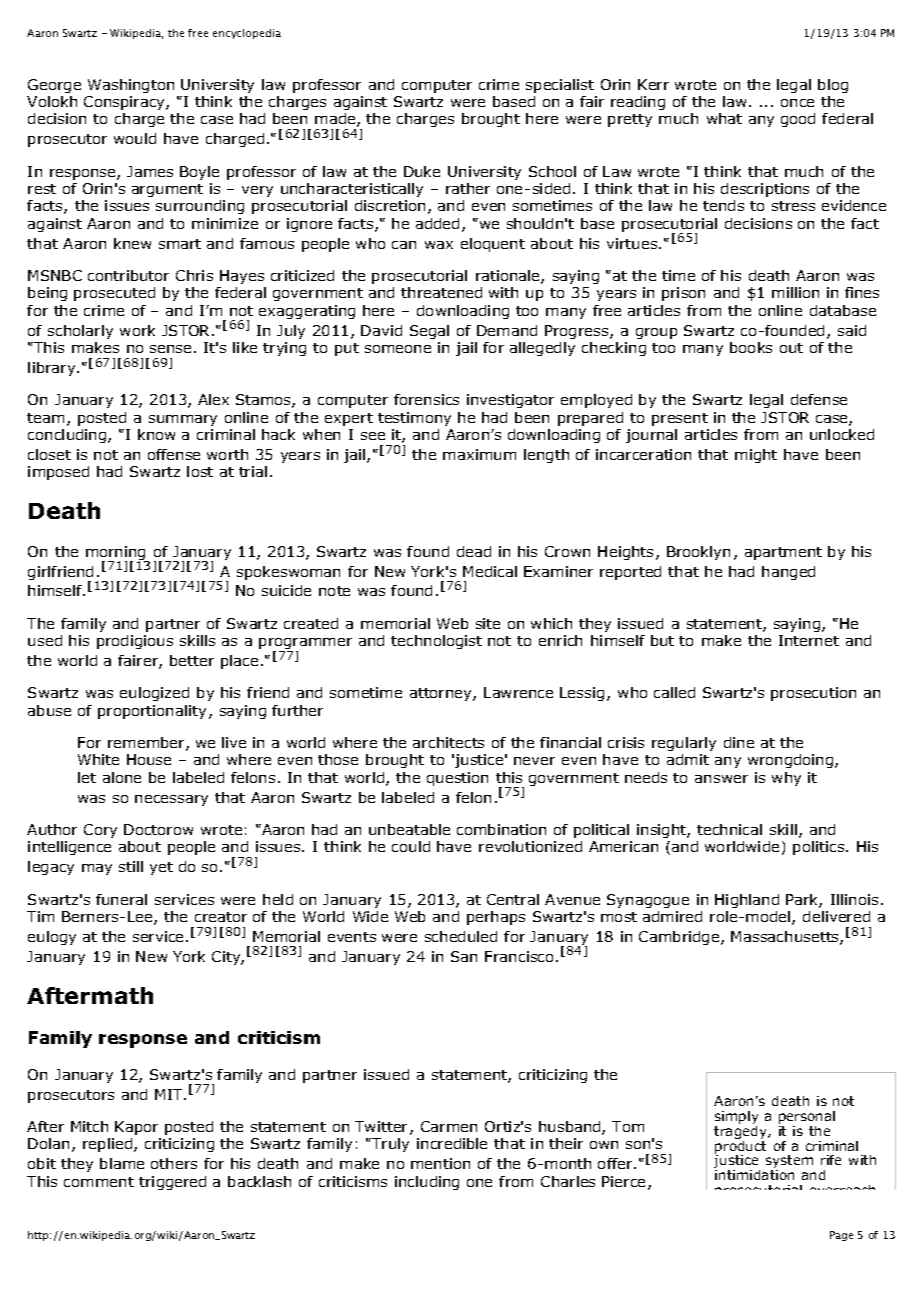 The image size is (924, 1308). Describe the element at coordinates (560, 86) in the screenshot. I see `specialist` at that location.
